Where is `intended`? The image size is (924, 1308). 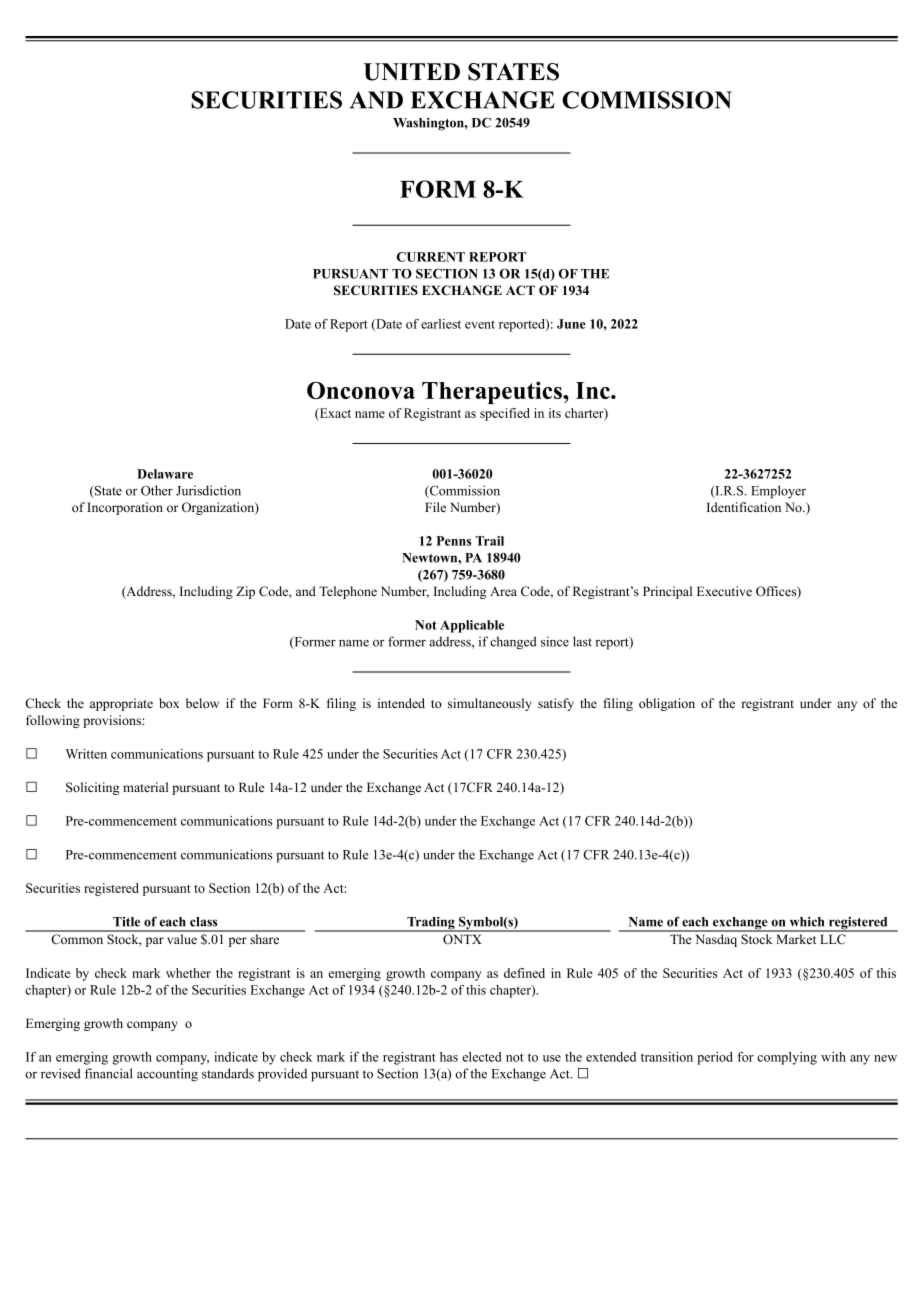 intended is located at coordinates (401, 703).
